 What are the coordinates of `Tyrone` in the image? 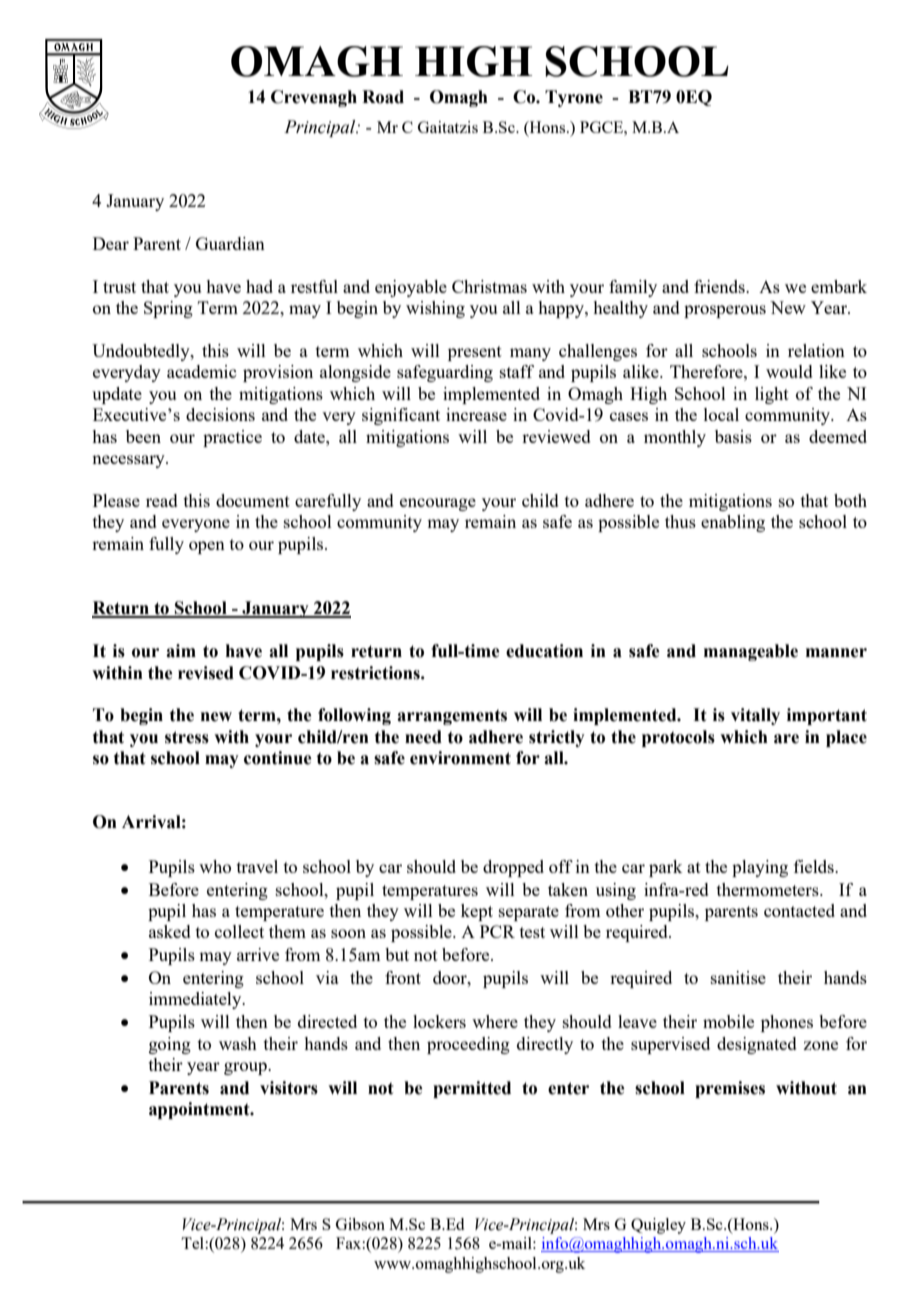 It's located at (574, 98).
